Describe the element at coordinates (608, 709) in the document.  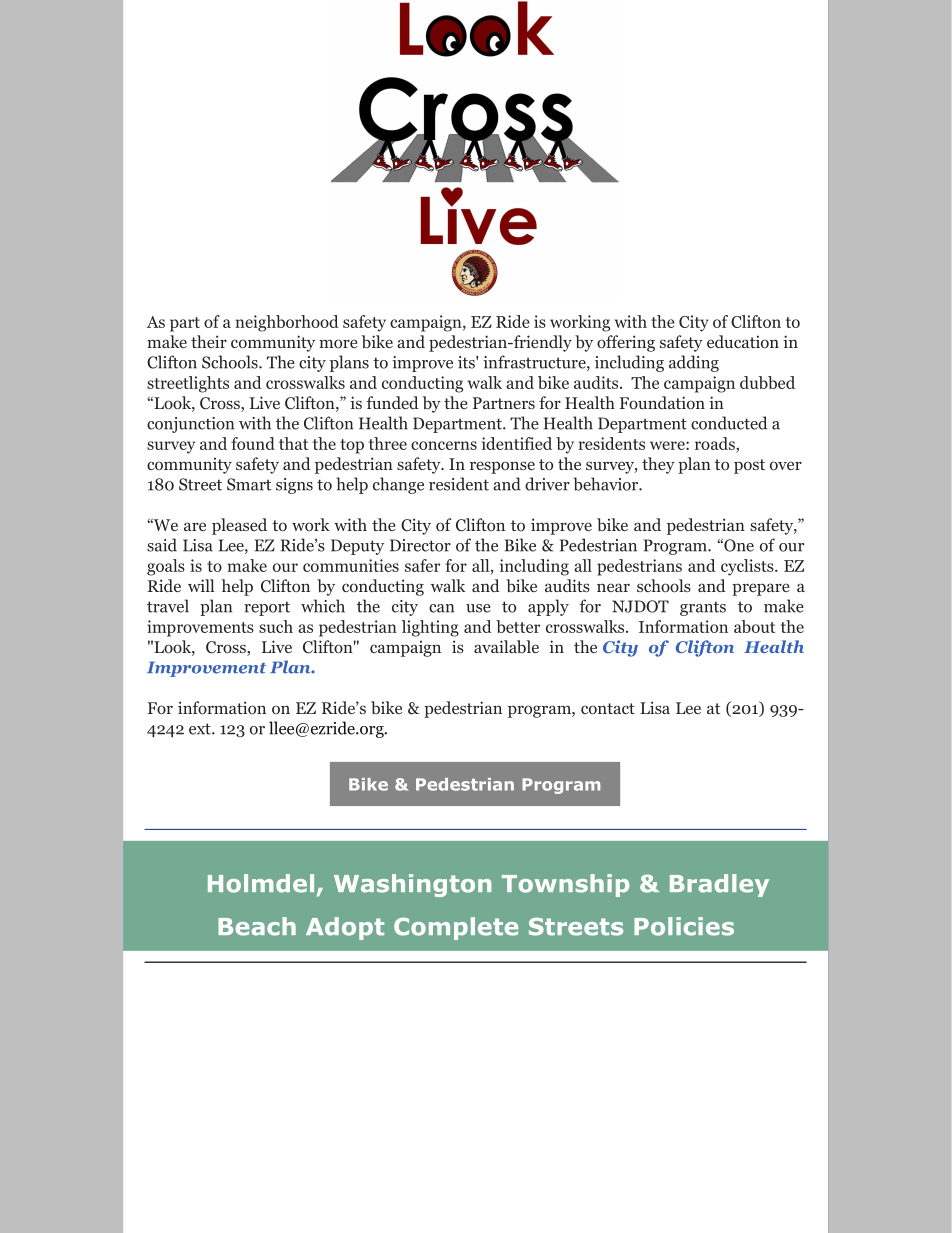
I see `contact` at that location.
